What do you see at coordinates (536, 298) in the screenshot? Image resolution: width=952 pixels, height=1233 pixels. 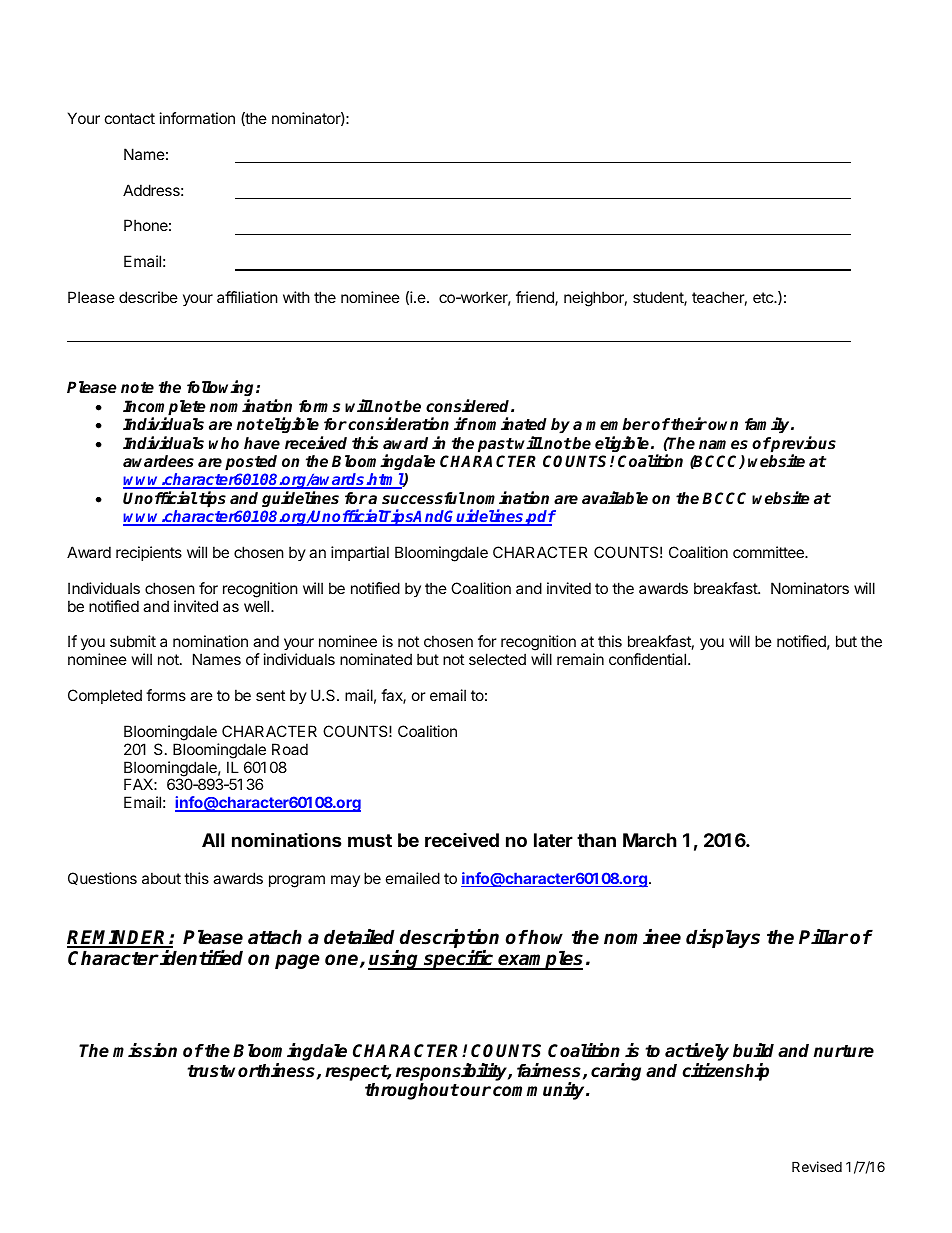 I see `friend` at bounding box center [536, 298].
